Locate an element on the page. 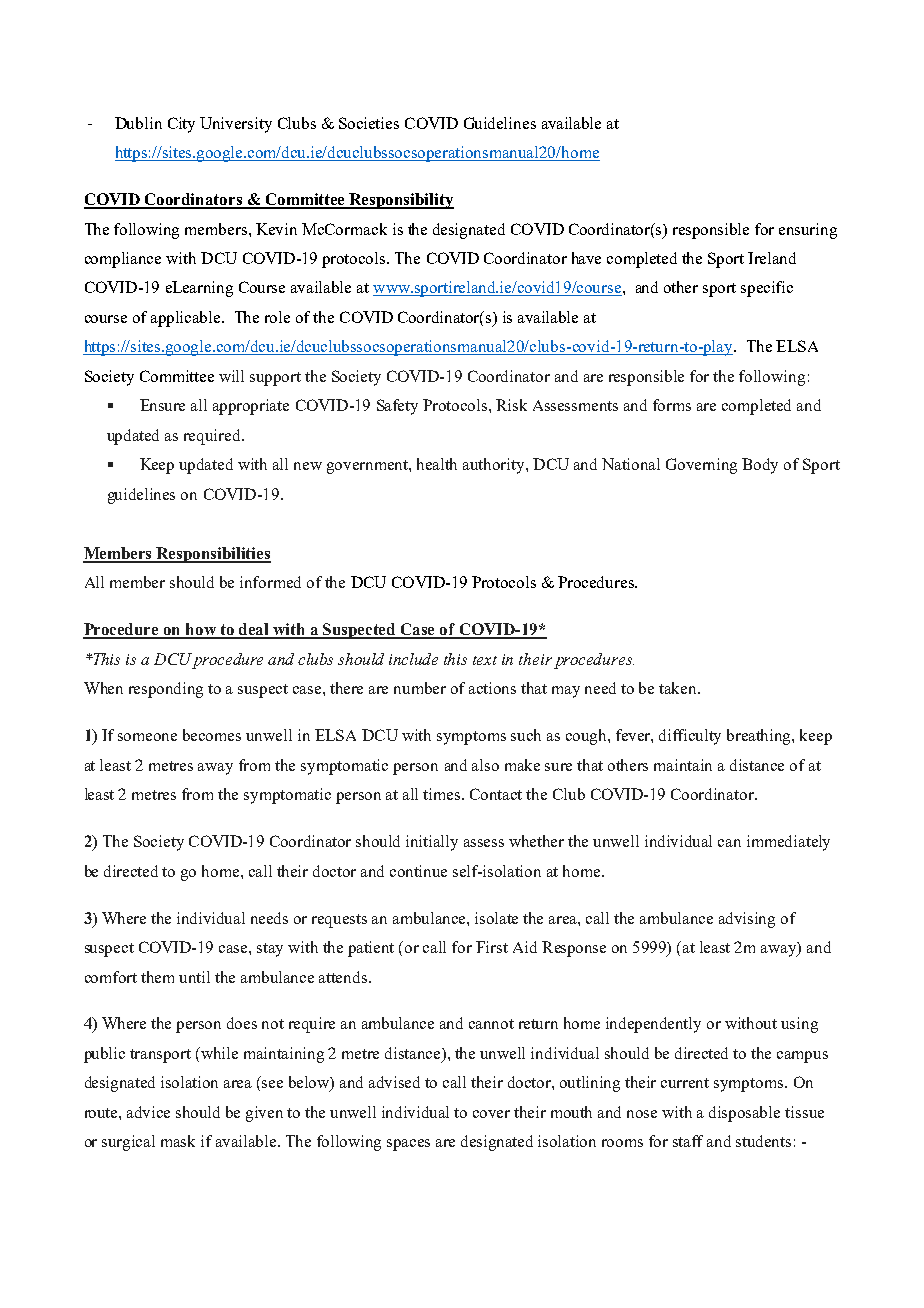 The height and width of the document is (1308, 924). how is located at coordinates (201, 630).
